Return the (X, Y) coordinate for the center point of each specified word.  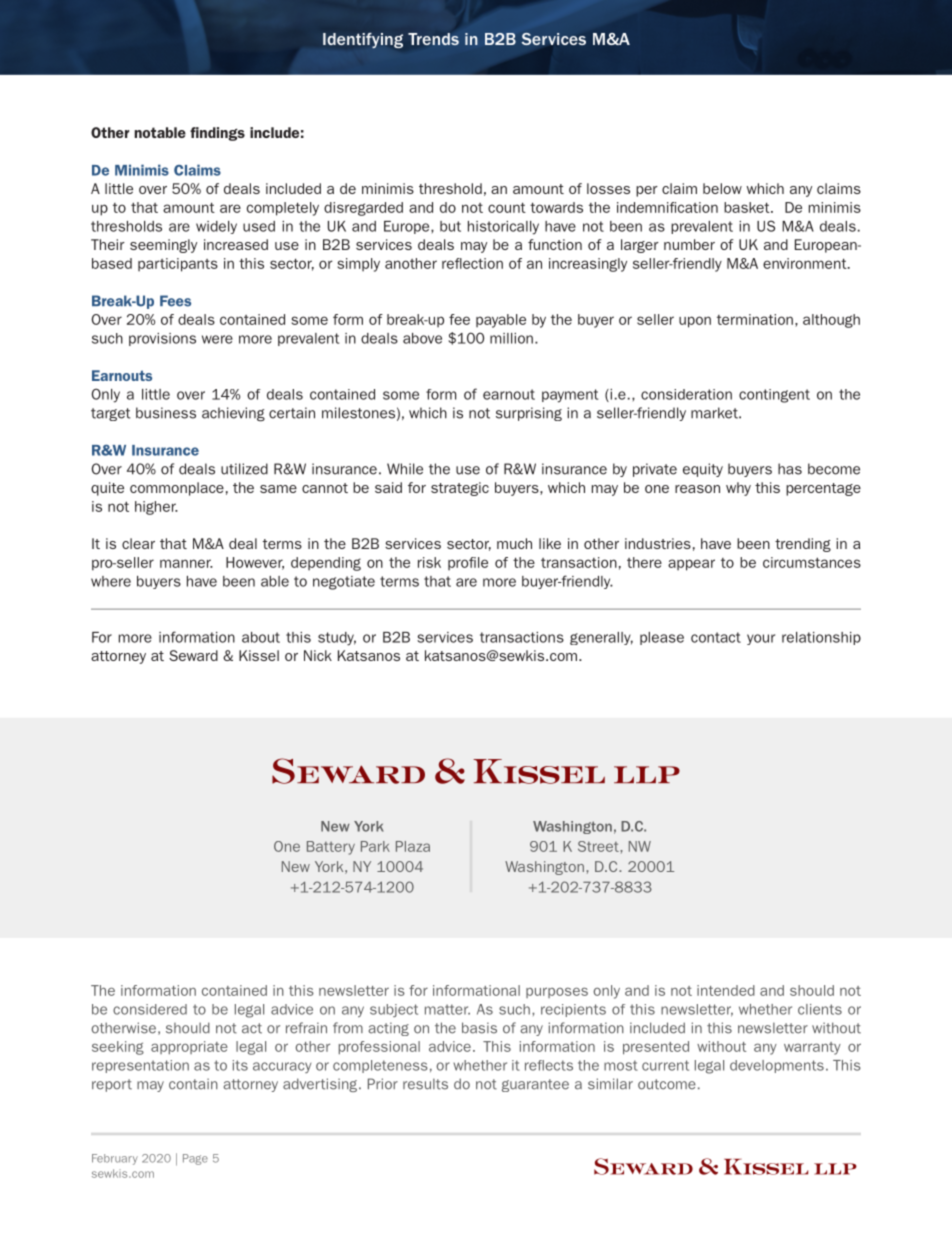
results (425, 1084)
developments (777, 1066)
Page (195, 1159)
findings (217, 134)
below (722, 188)
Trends (433, 39)
